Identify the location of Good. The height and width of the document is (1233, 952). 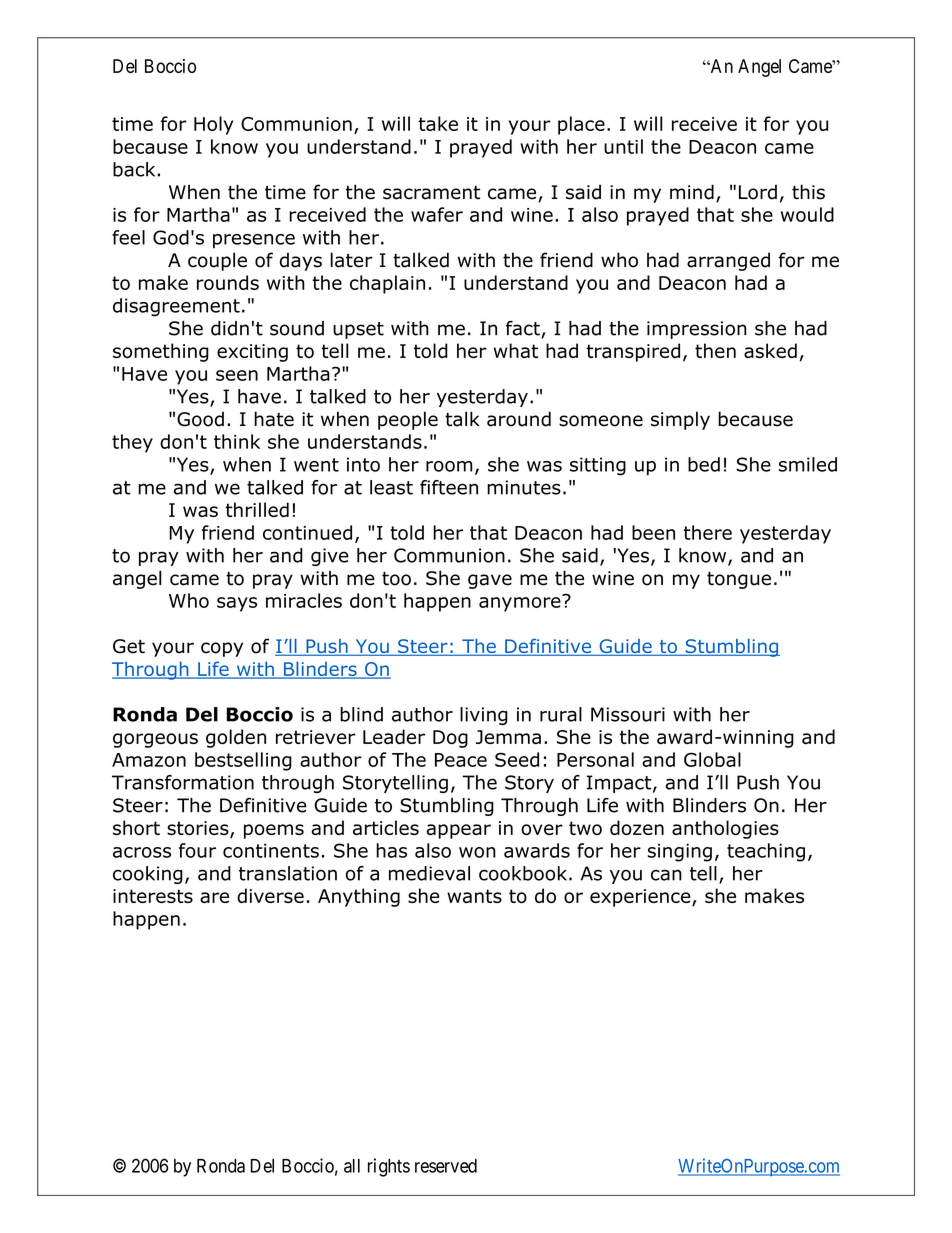
(200, 419).
